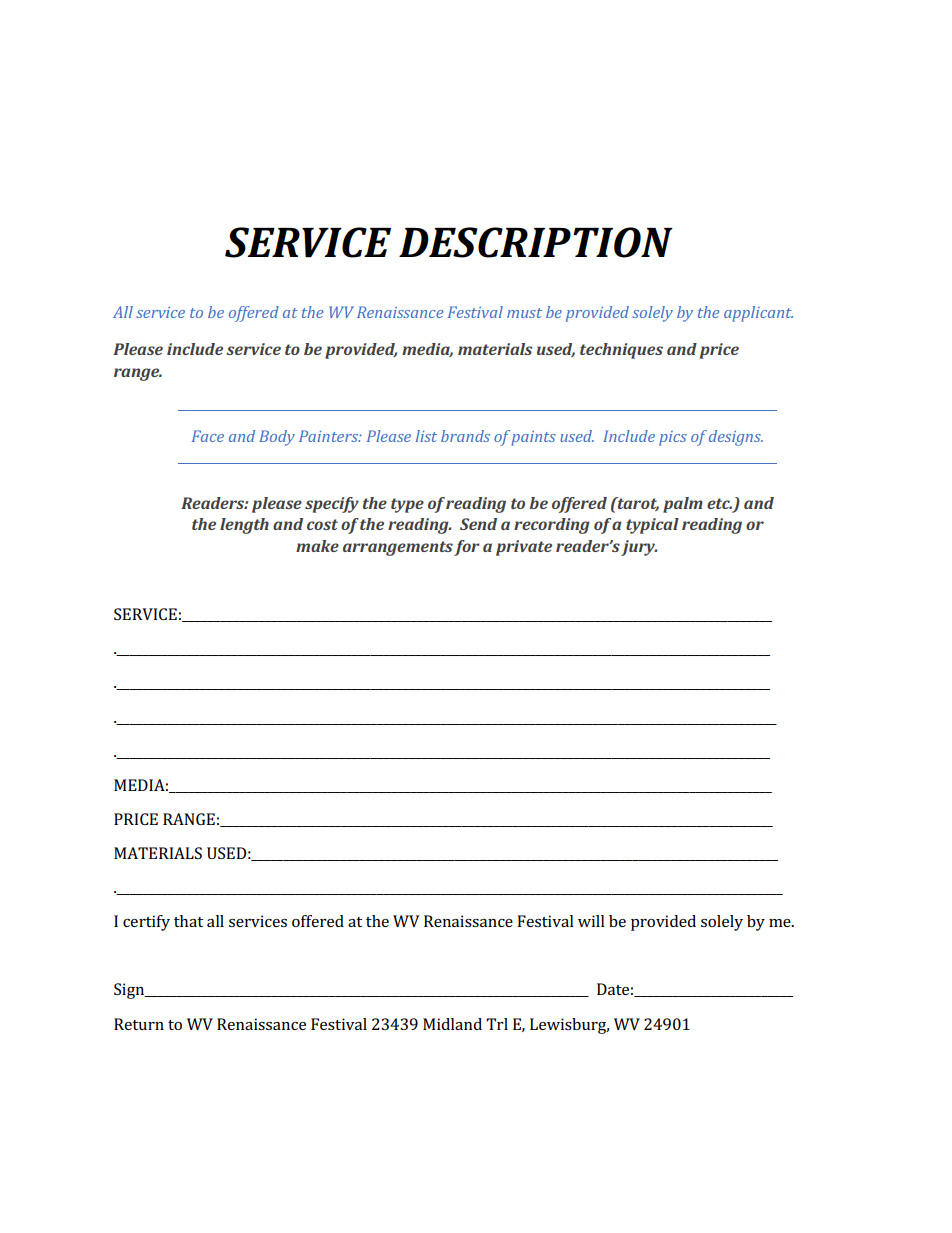 This screenshot has height=1233, width=952. What do you see at coordinates (639, 548) in the screenshot?
I see `jury` at bounding box center [639, 548].
